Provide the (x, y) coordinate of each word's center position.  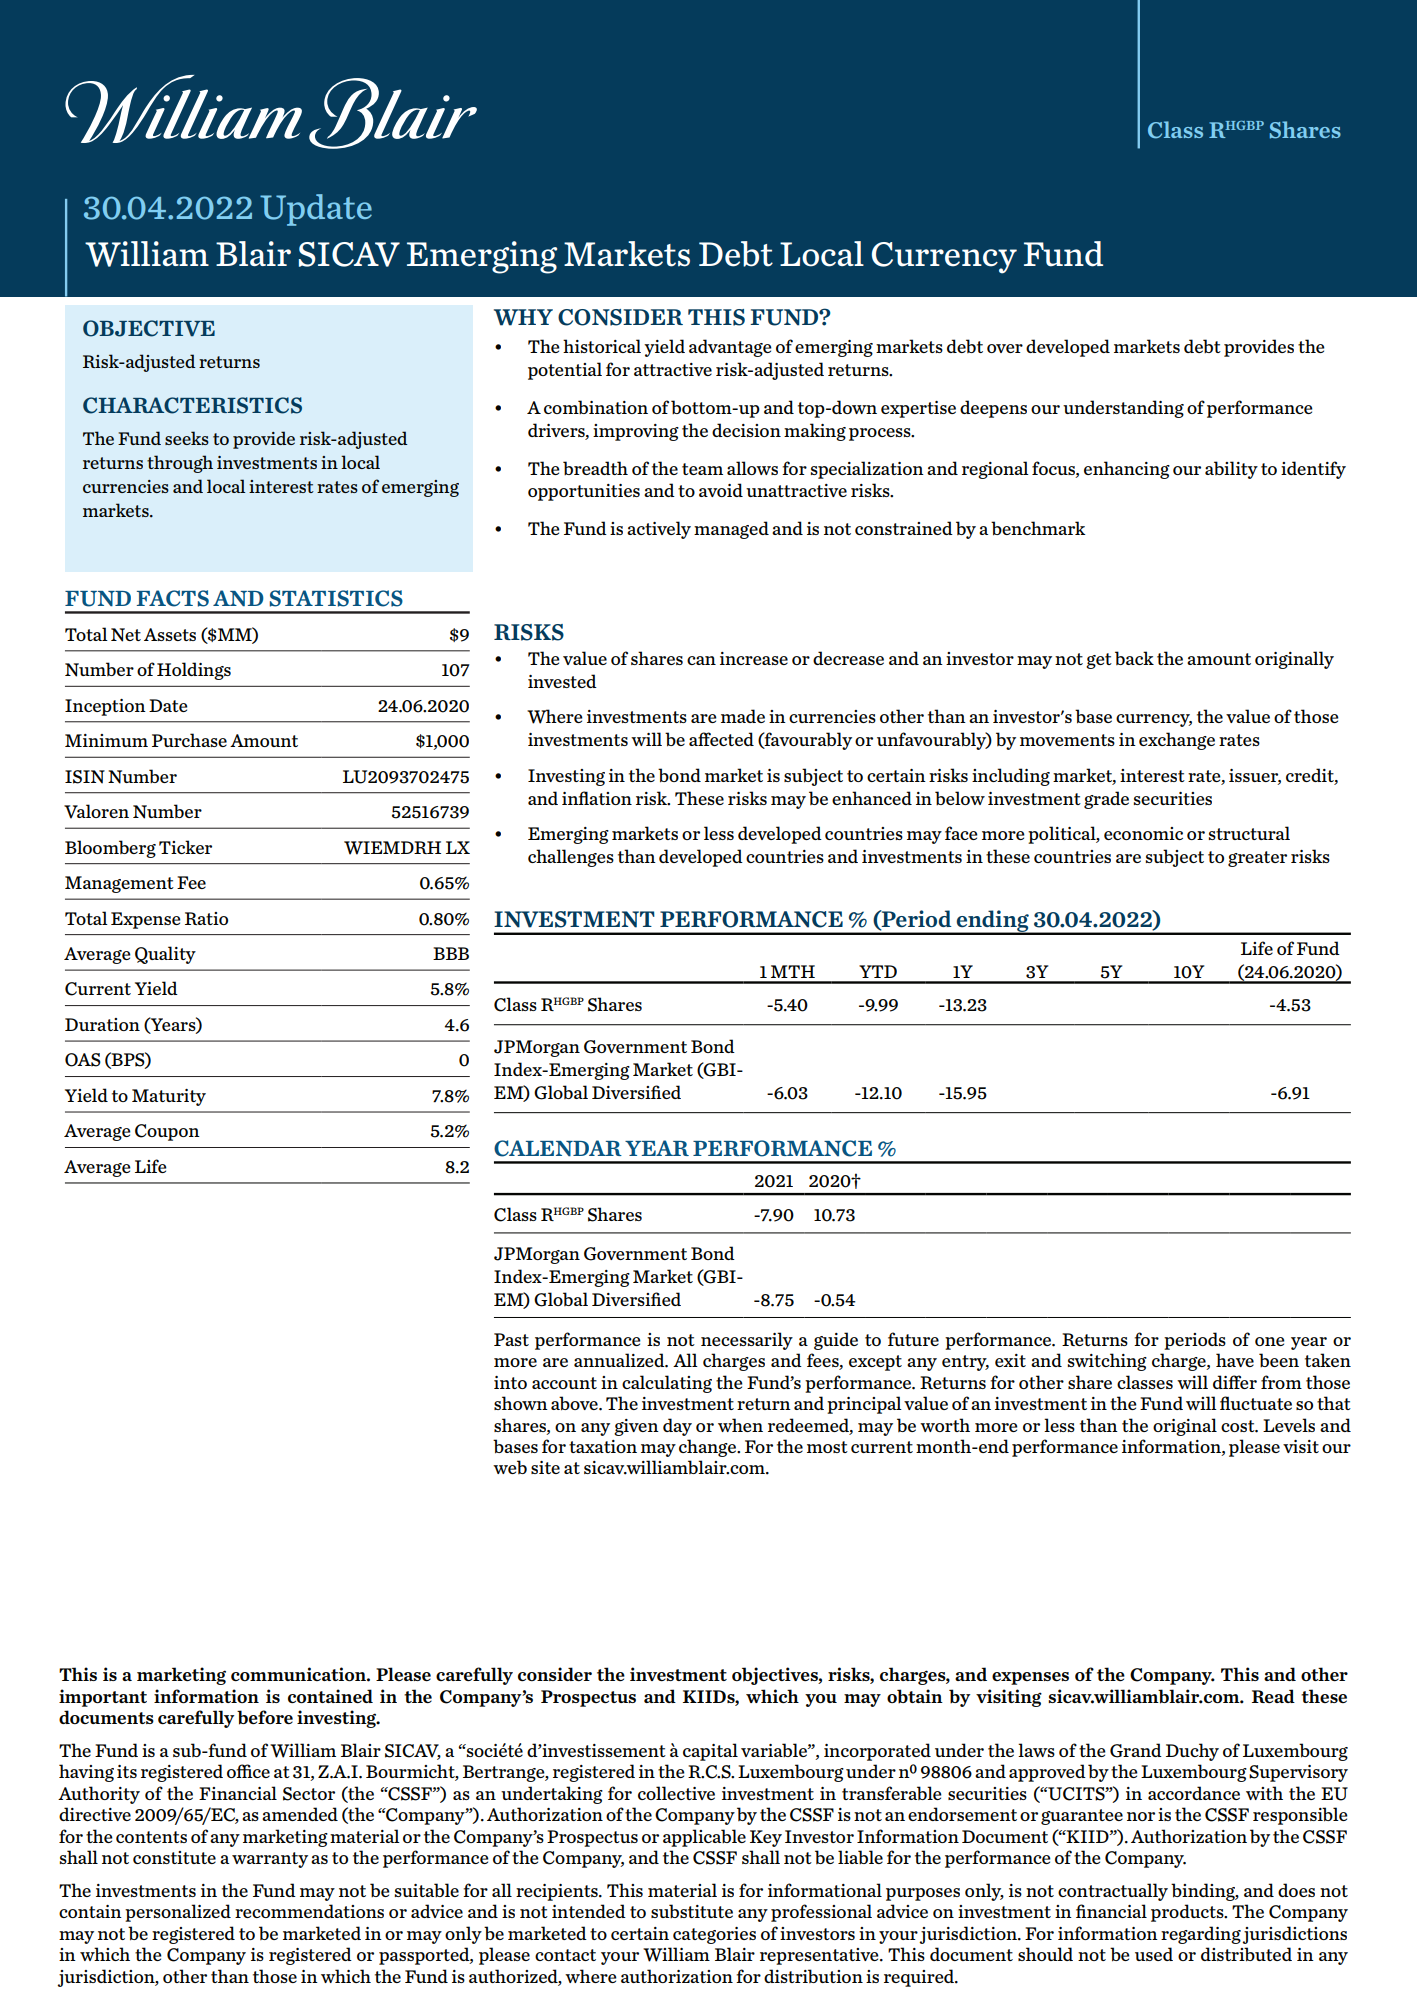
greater (1257, 859)
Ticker (185, 847)
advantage (730, 348)
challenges (571, 858)
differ (1235, 1382)
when (740, 1425)
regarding (1201, 1935)
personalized (178, 1913)
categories (714, 1935)
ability (1231, 470)
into (510, 1382)
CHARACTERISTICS (192, 405)
